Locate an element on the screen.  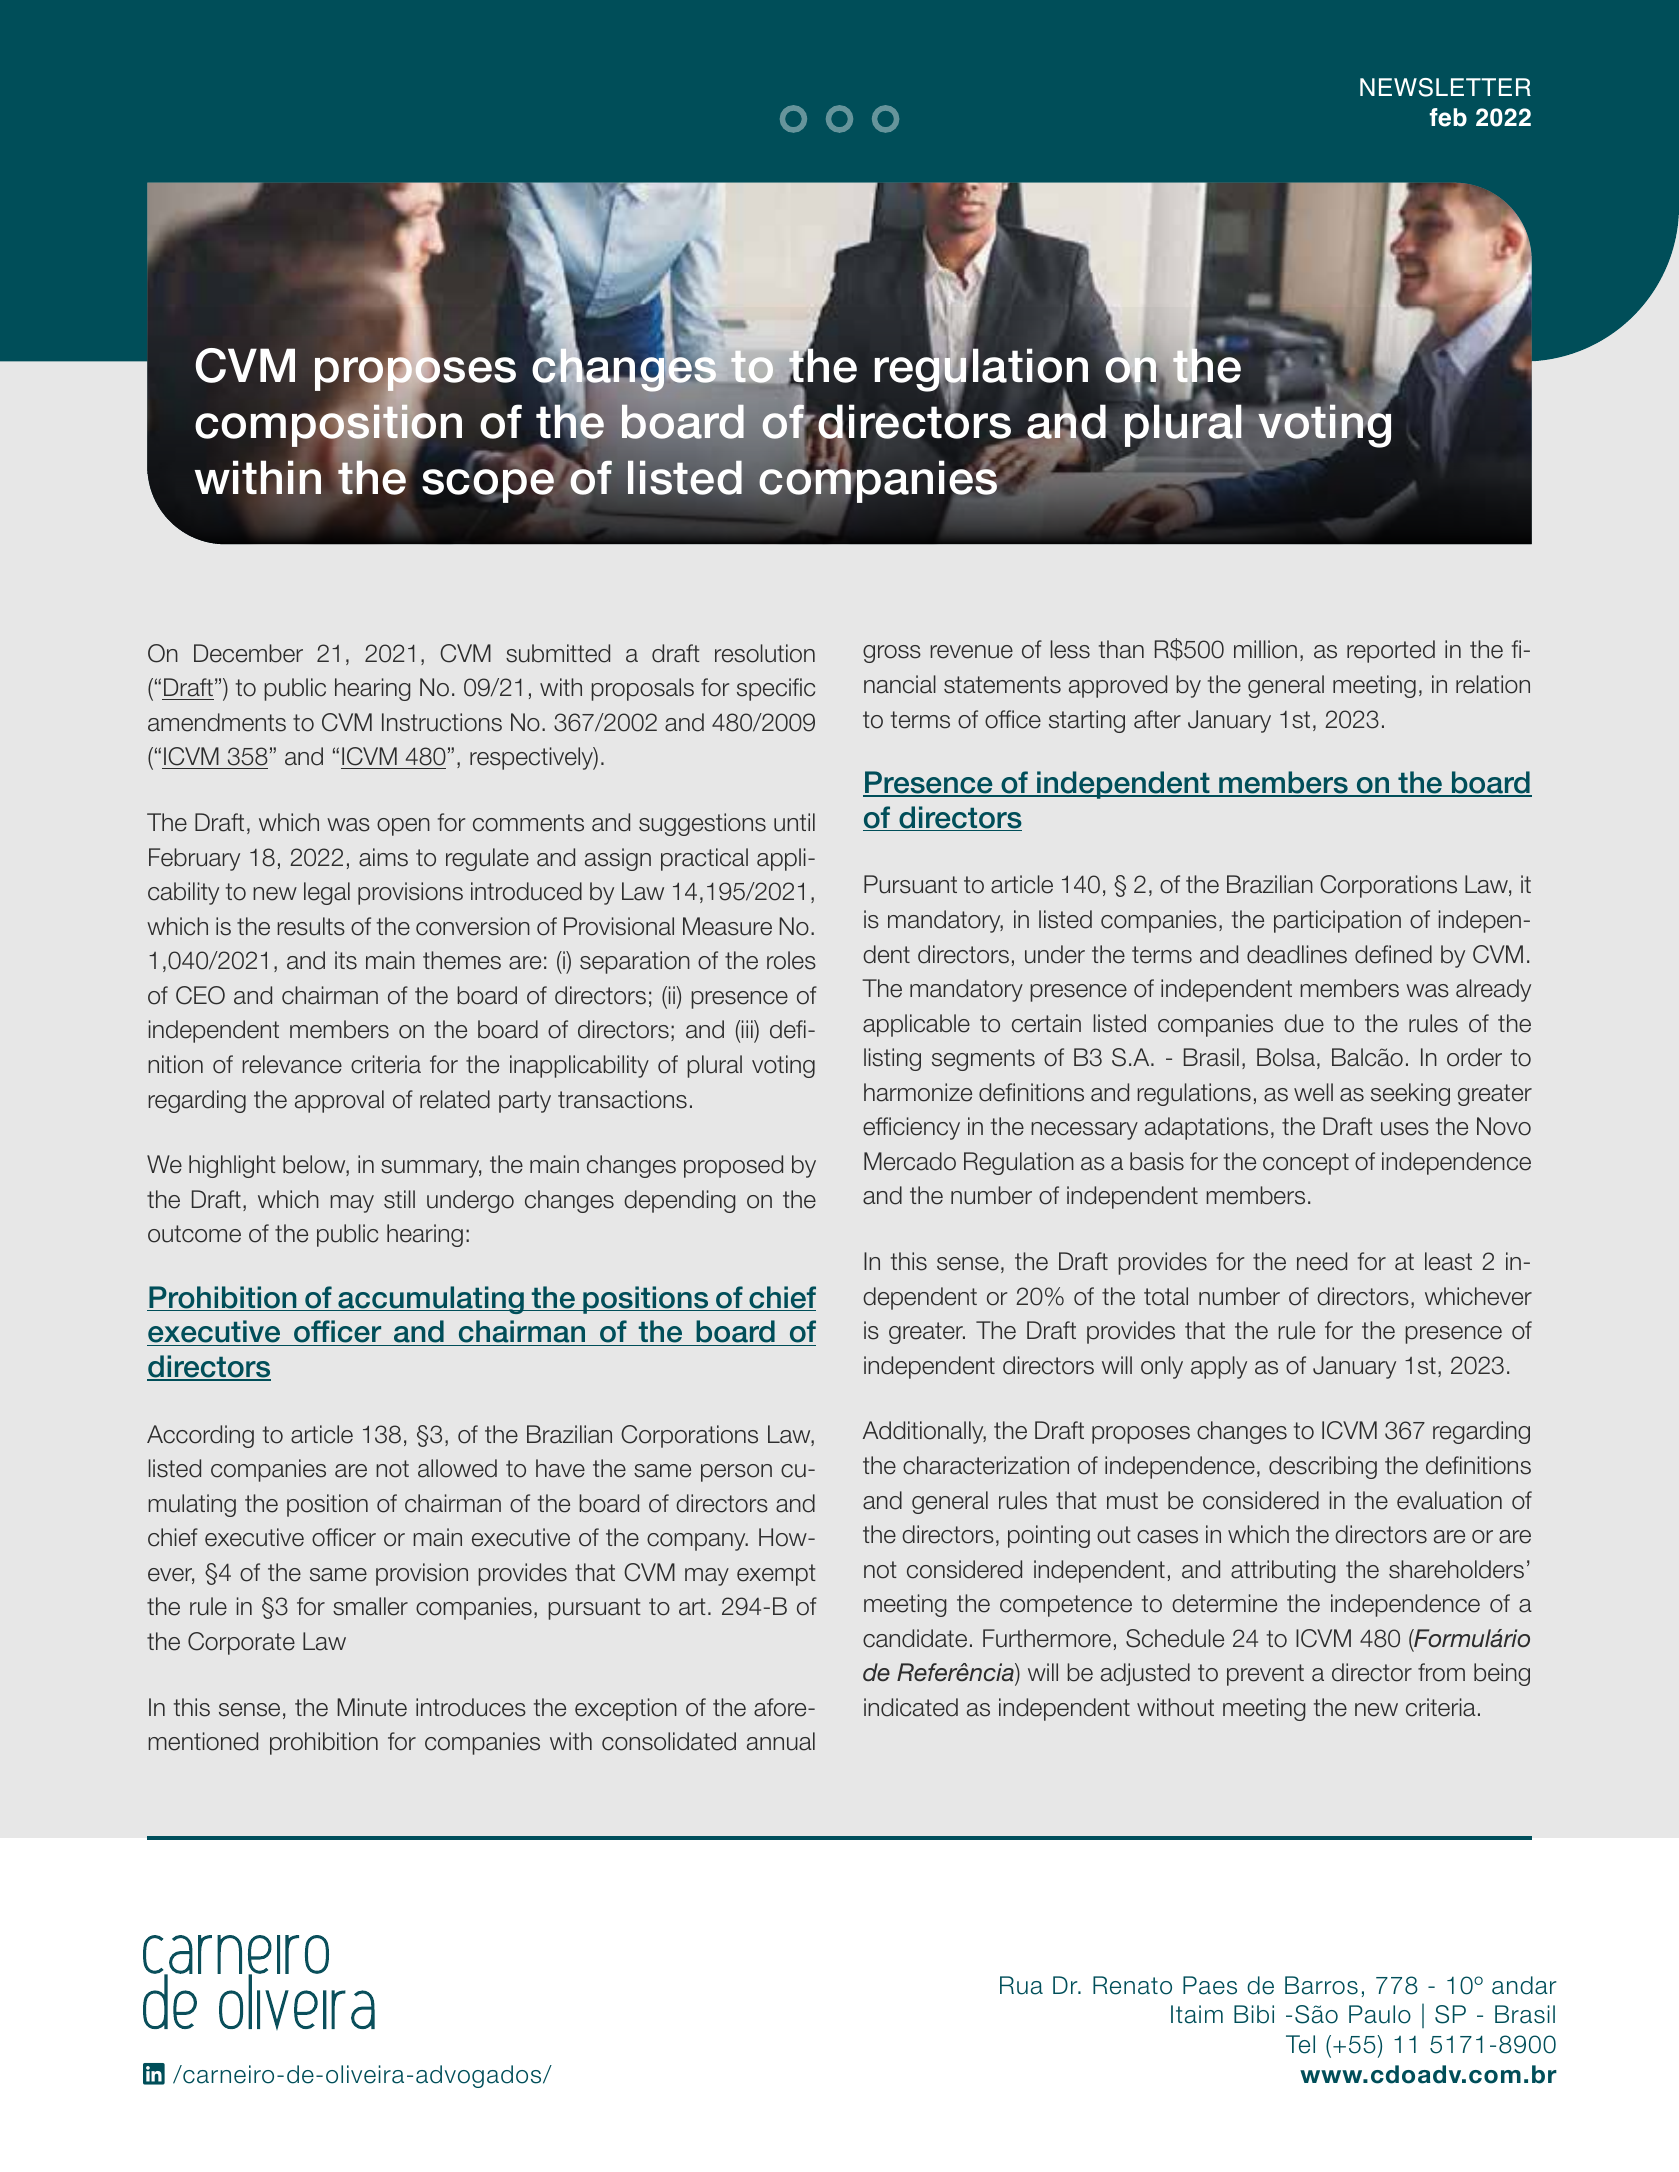
allowed is located at coordinates (457, 1468).
